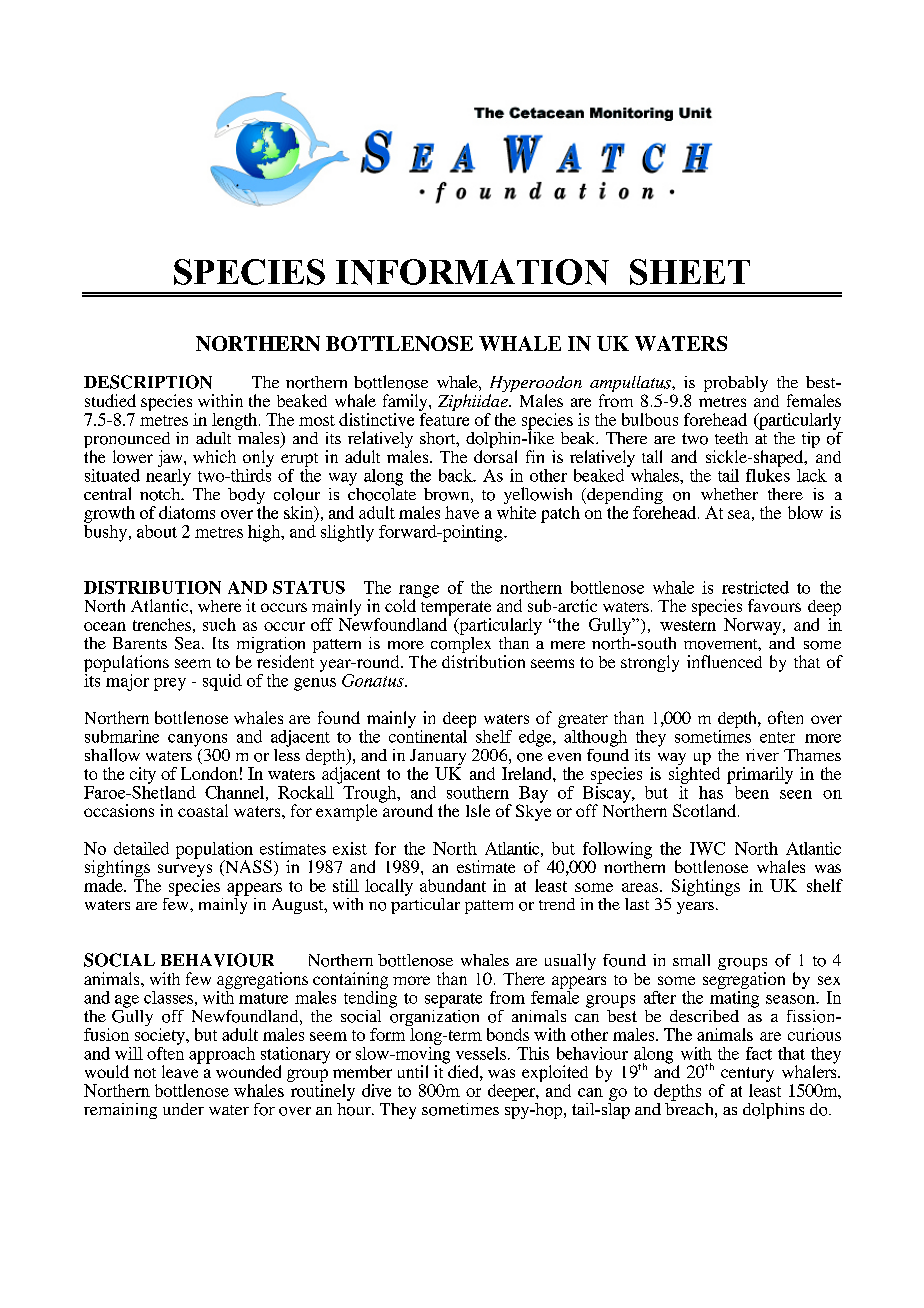 The width and height of the screenshot is (924, 1308). What do you see at coordinates (170, 684) in the screenshot?
I see `prey` at bounding box center [170, 684].
